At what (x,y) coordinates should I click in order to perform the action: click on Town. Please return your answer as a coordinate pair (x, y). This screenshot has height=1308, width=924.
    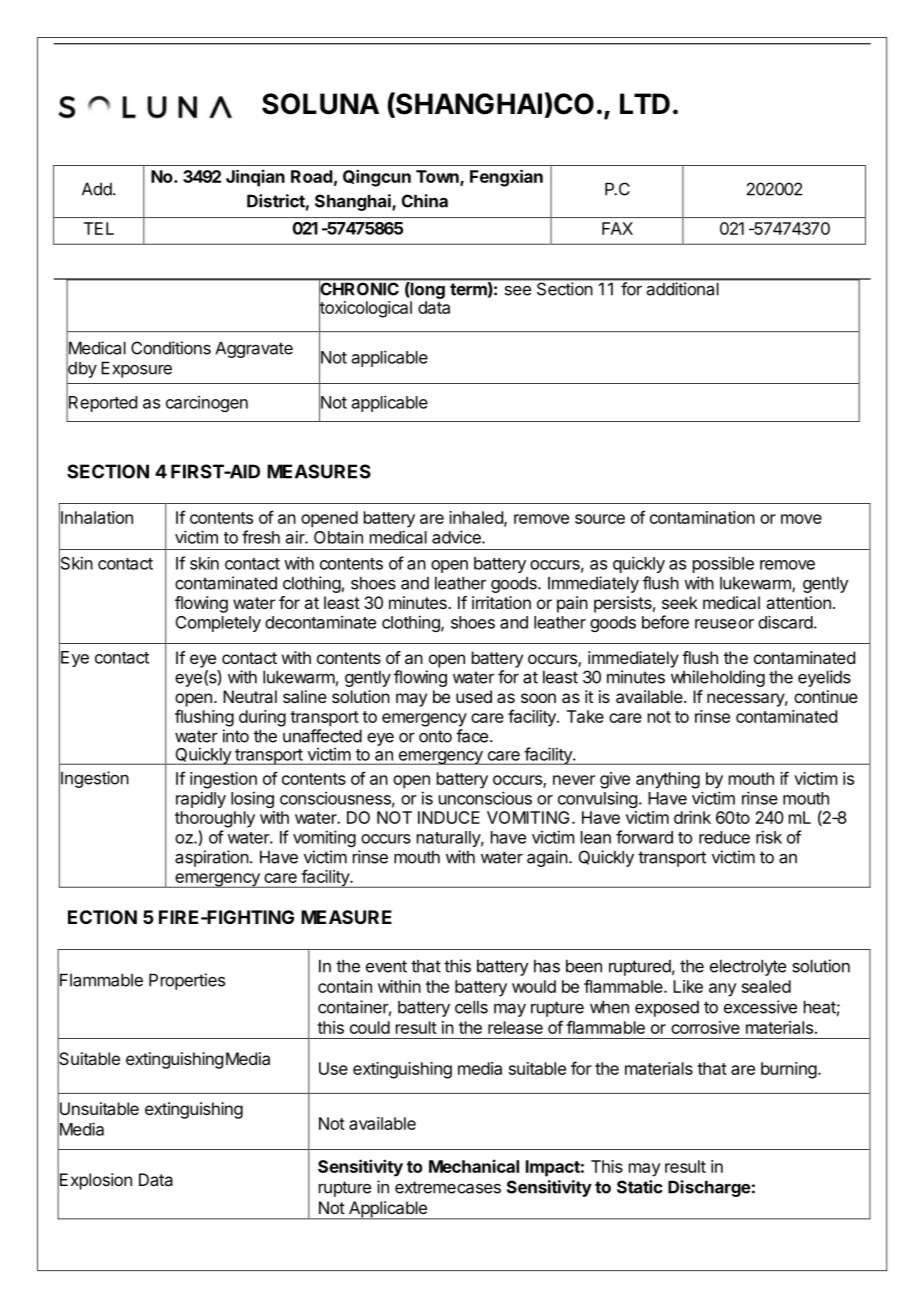
    Looking at the image, I should click on (438, 177).
